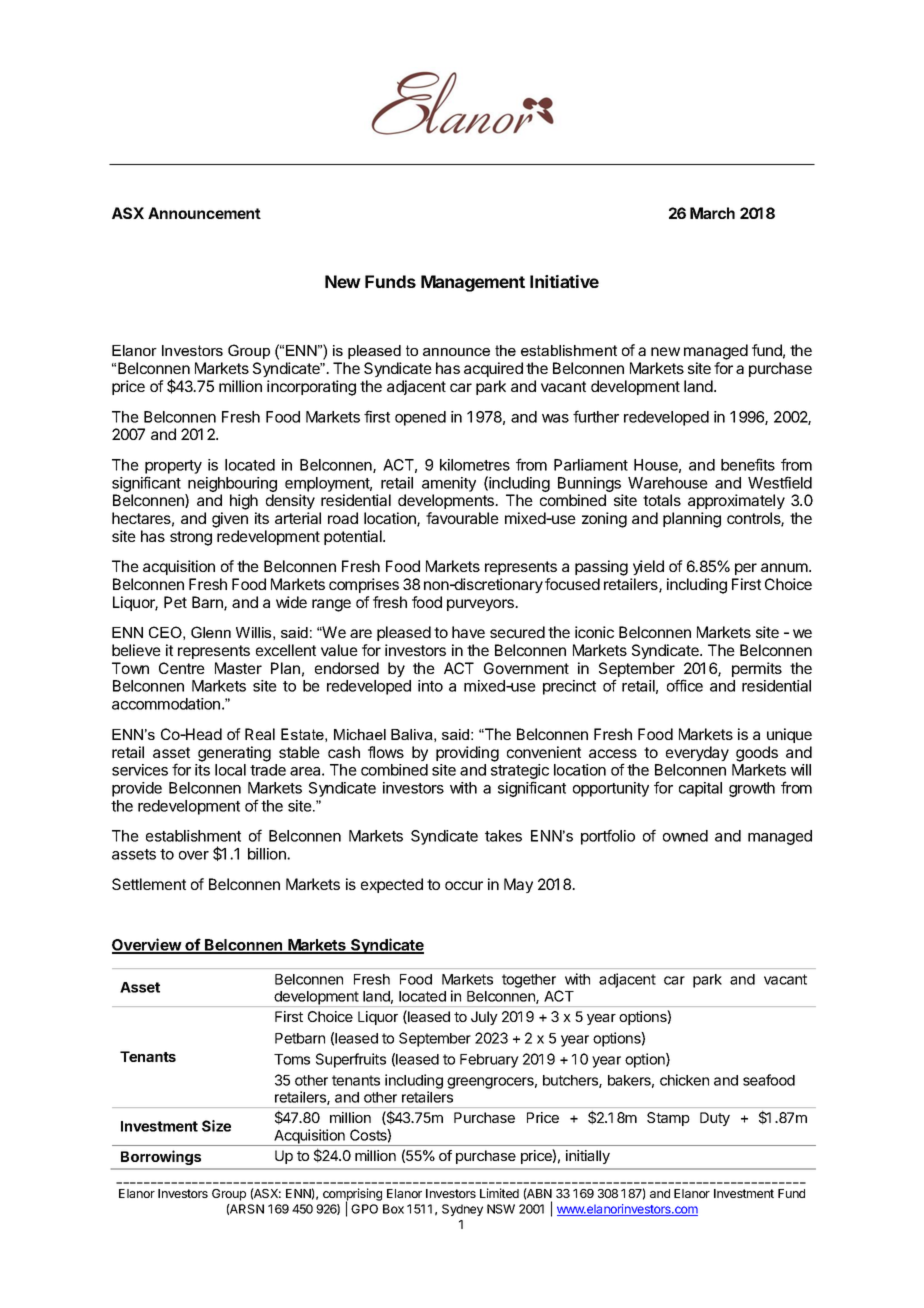 This screenshot has width=924, height=1308. I want to click on Management, so click(473, 283).
